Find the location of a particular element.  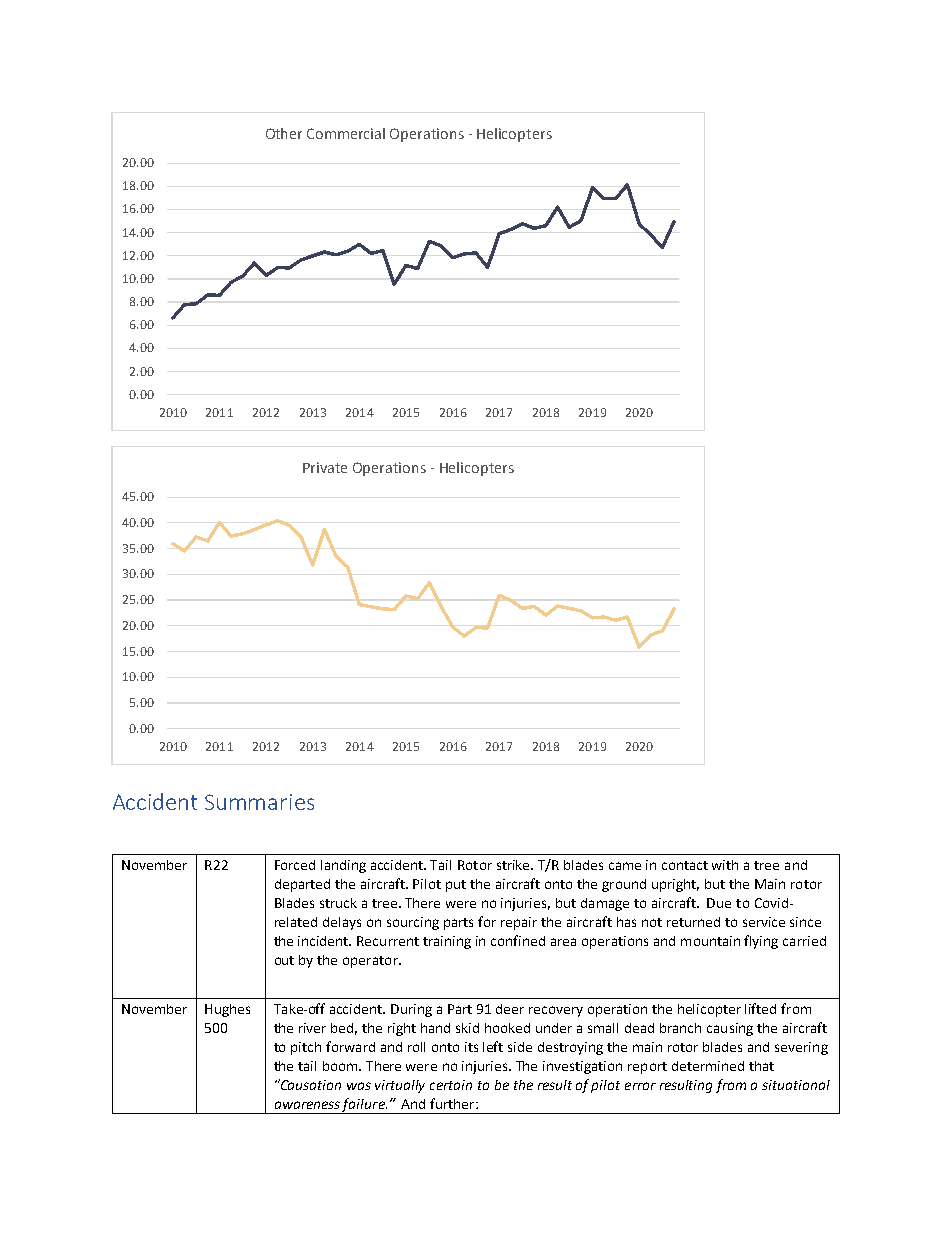

with is located at coordinates (725, 865).
